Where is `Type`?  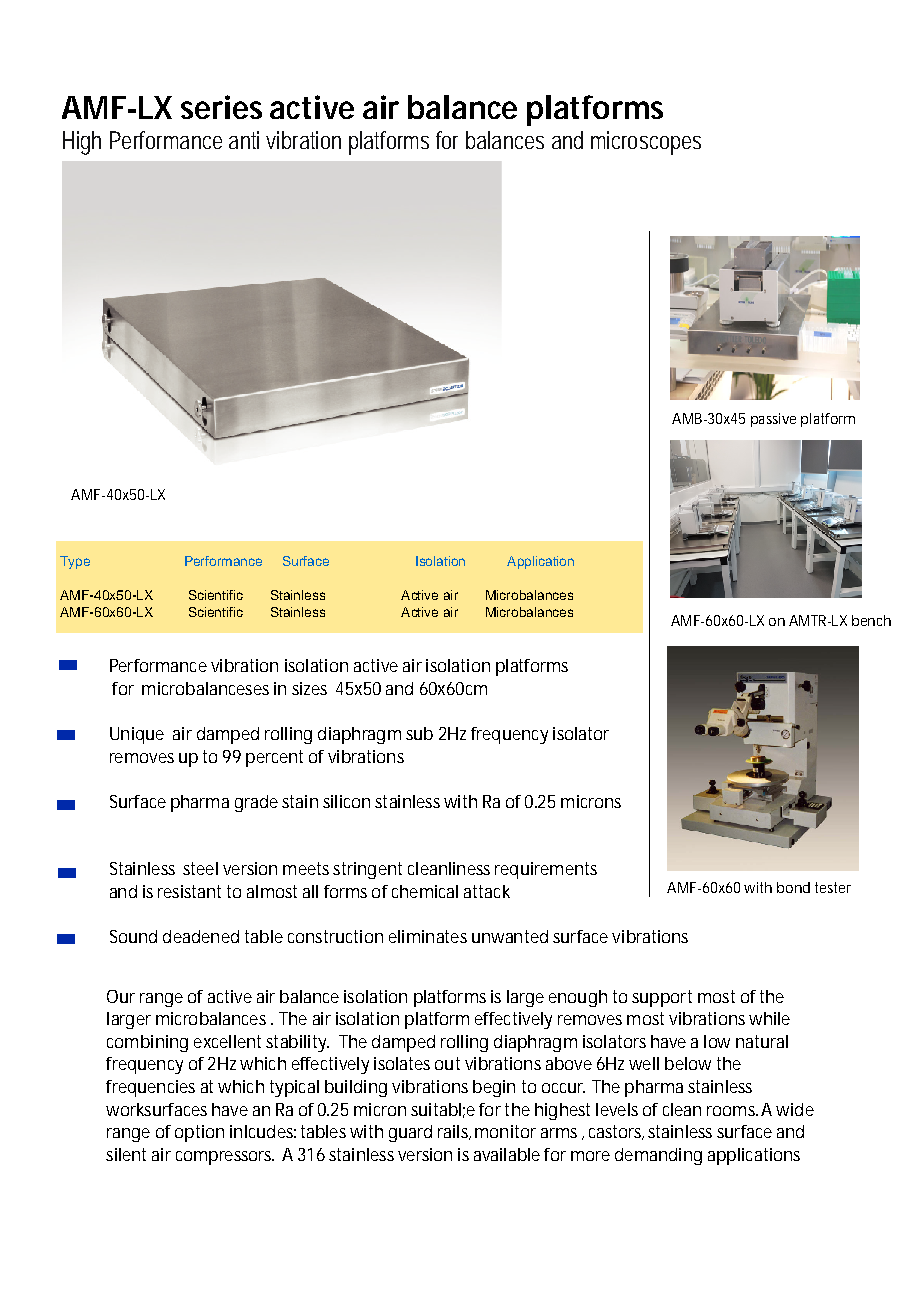 Type is located at coordinates (75, 562).
